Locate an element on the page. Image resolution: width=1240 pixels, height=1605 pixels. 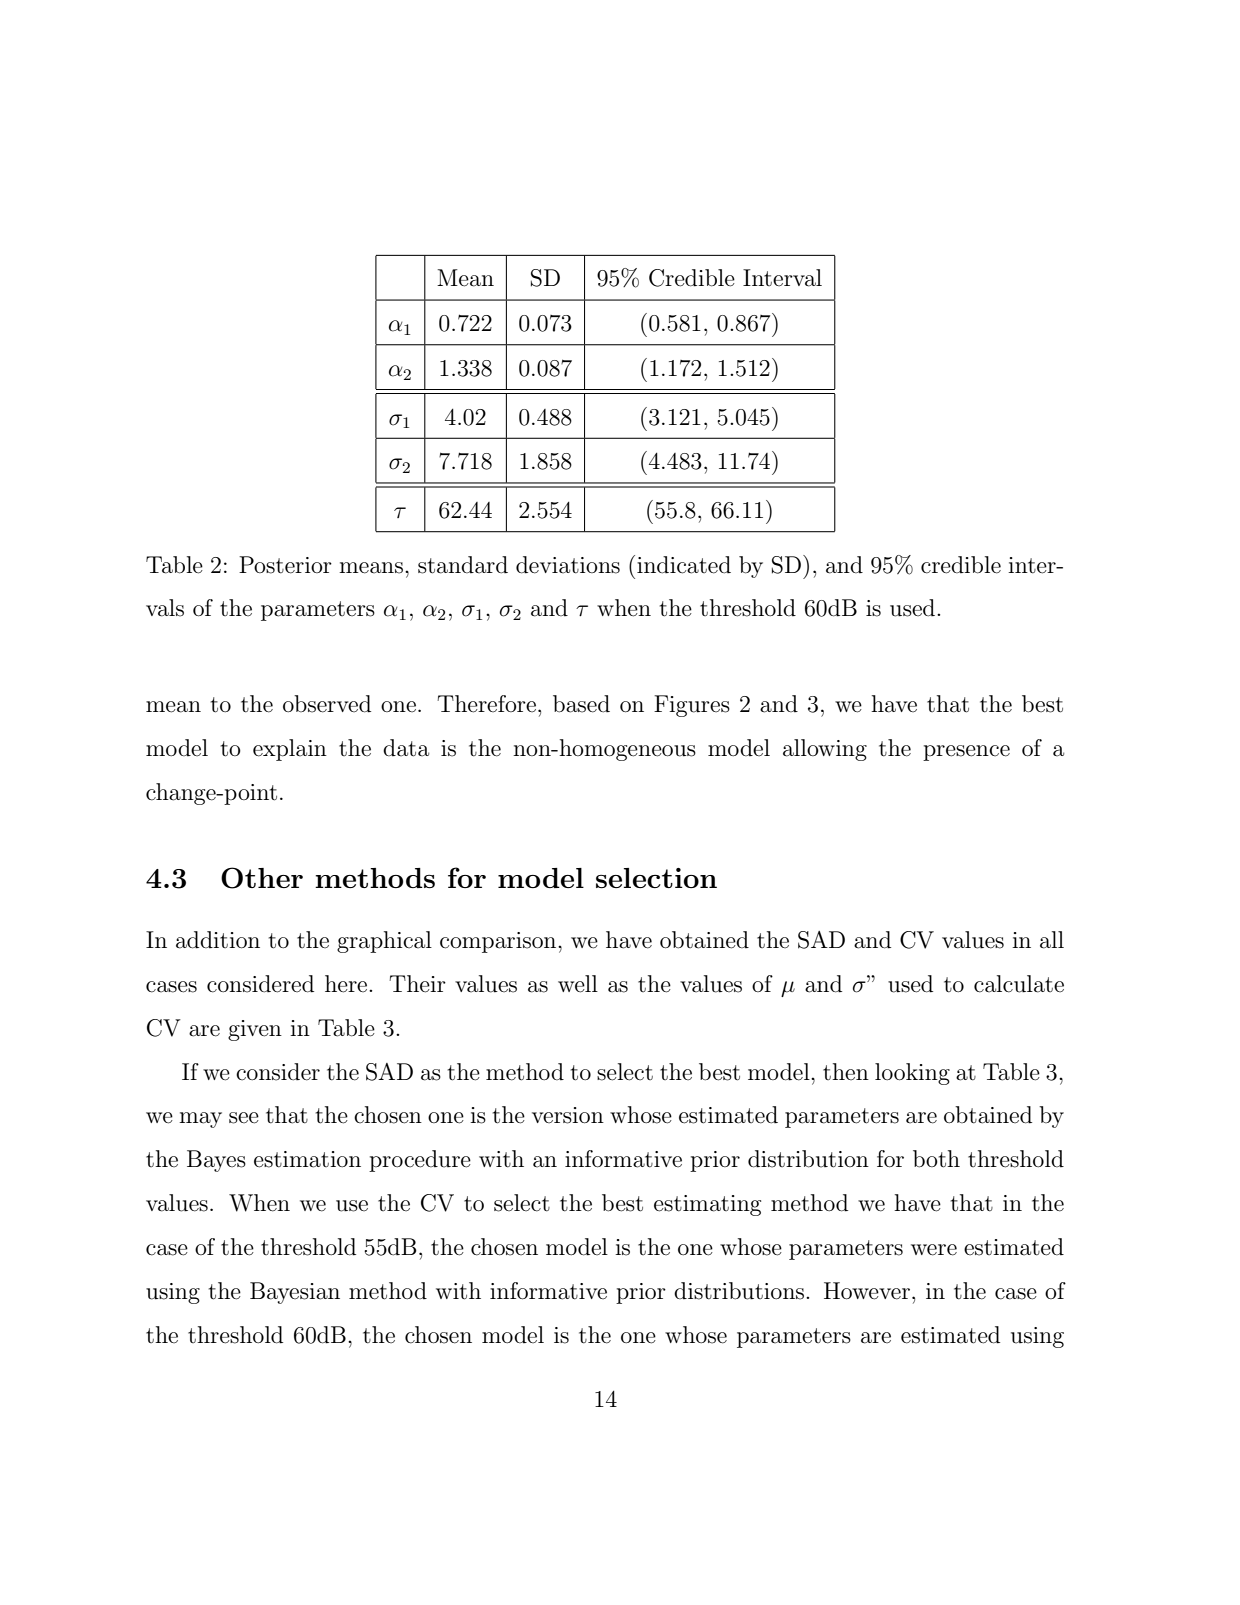
presence is located at coordinates (966, 753).
